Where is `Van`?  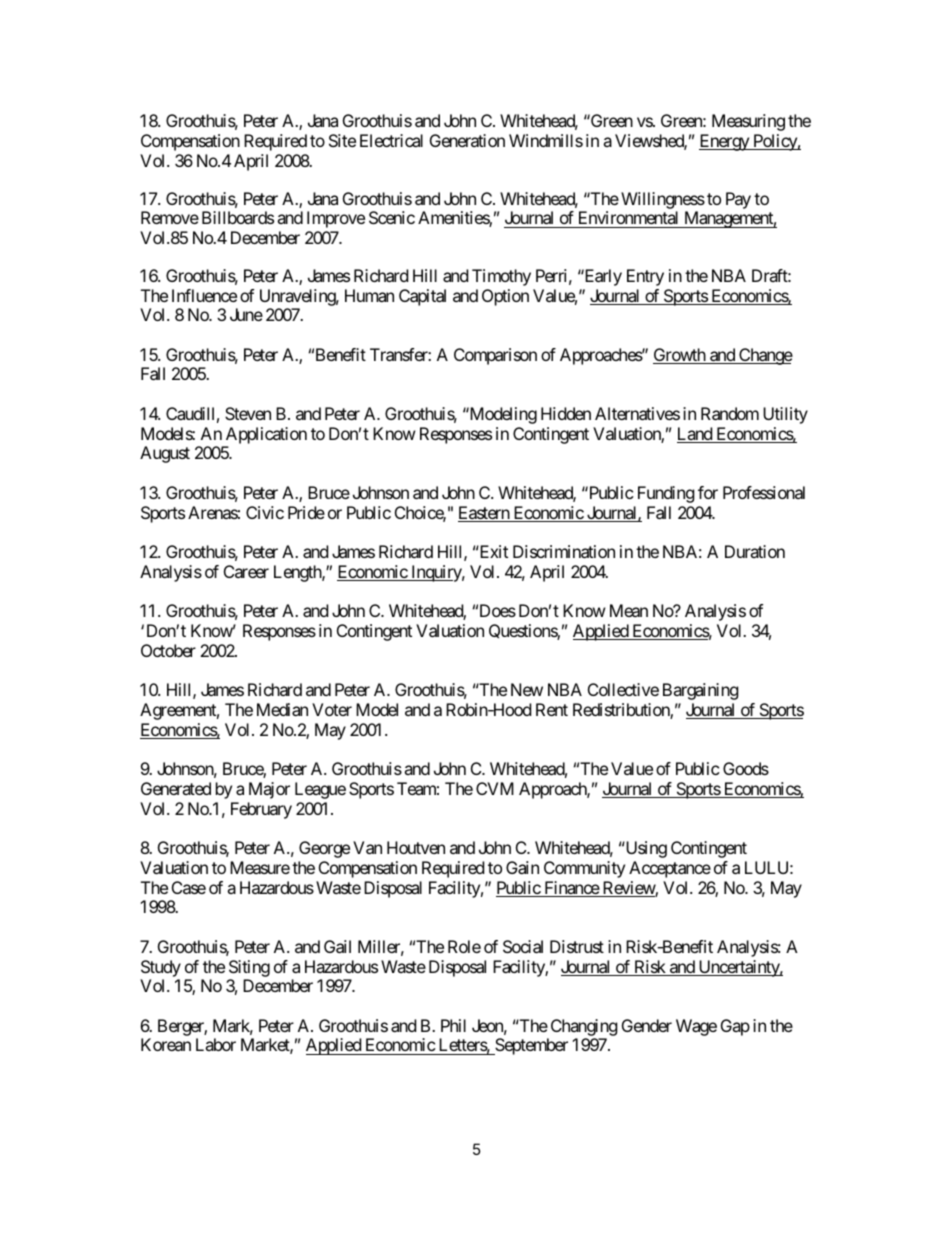 Van is located at coordinates (367, 847).
